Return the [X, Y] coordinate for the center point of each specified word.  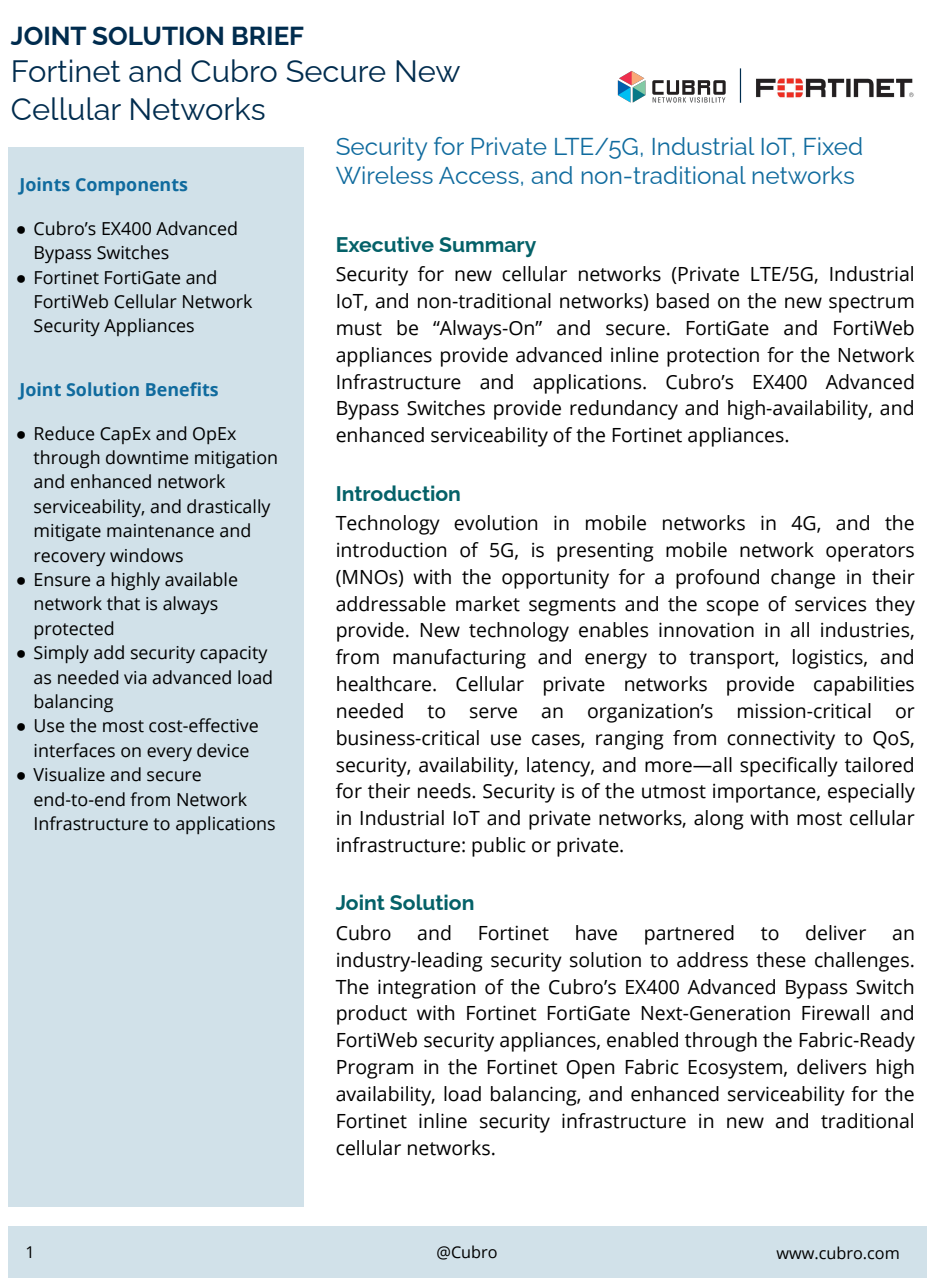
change [803, 579]
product [372, 1015]
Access [479, 175]
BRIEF [268, 35]
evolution [495, 523]
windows [146, 555]
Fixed [833, 146]
